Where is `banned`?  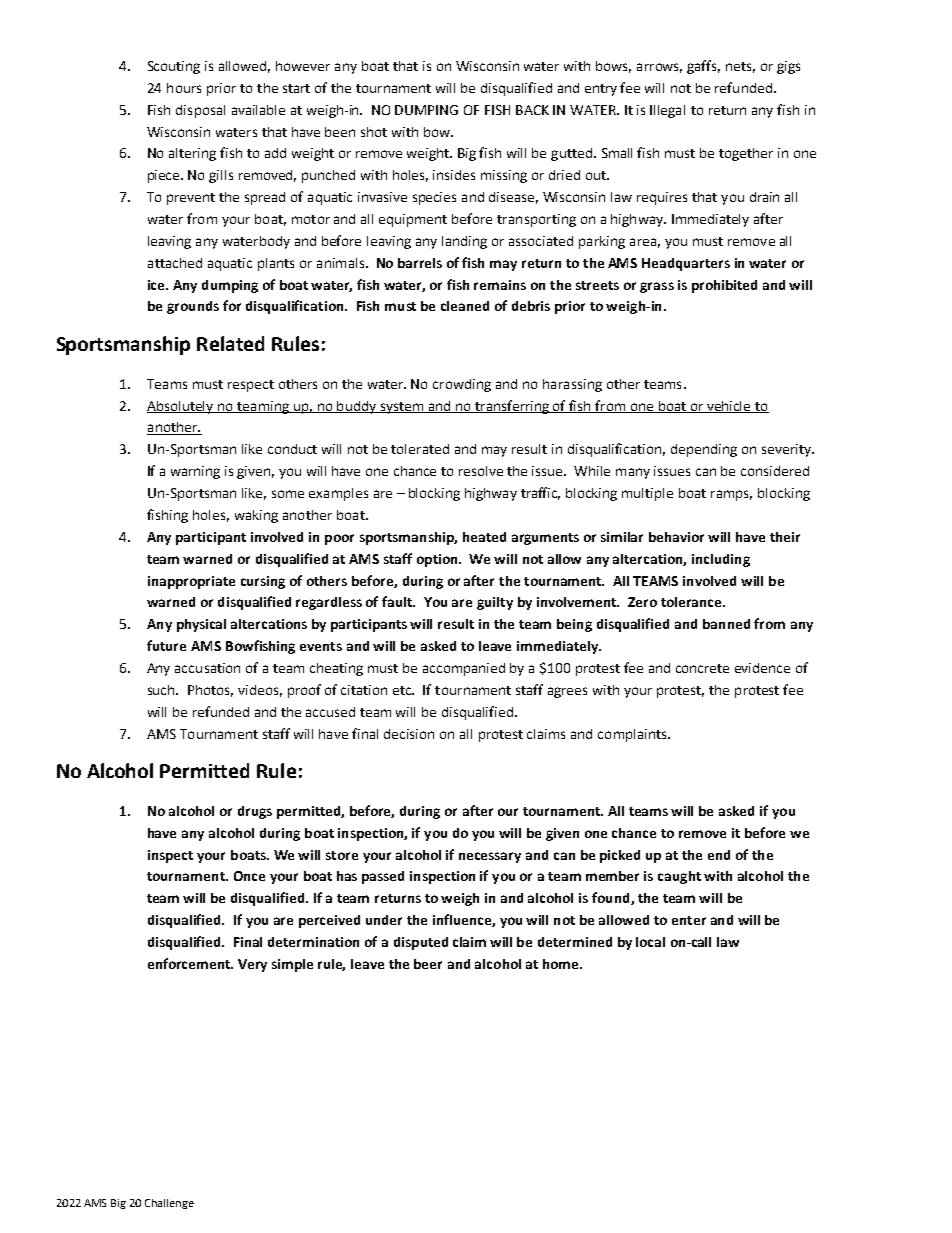 banned is located at coordinates (726, 624).
